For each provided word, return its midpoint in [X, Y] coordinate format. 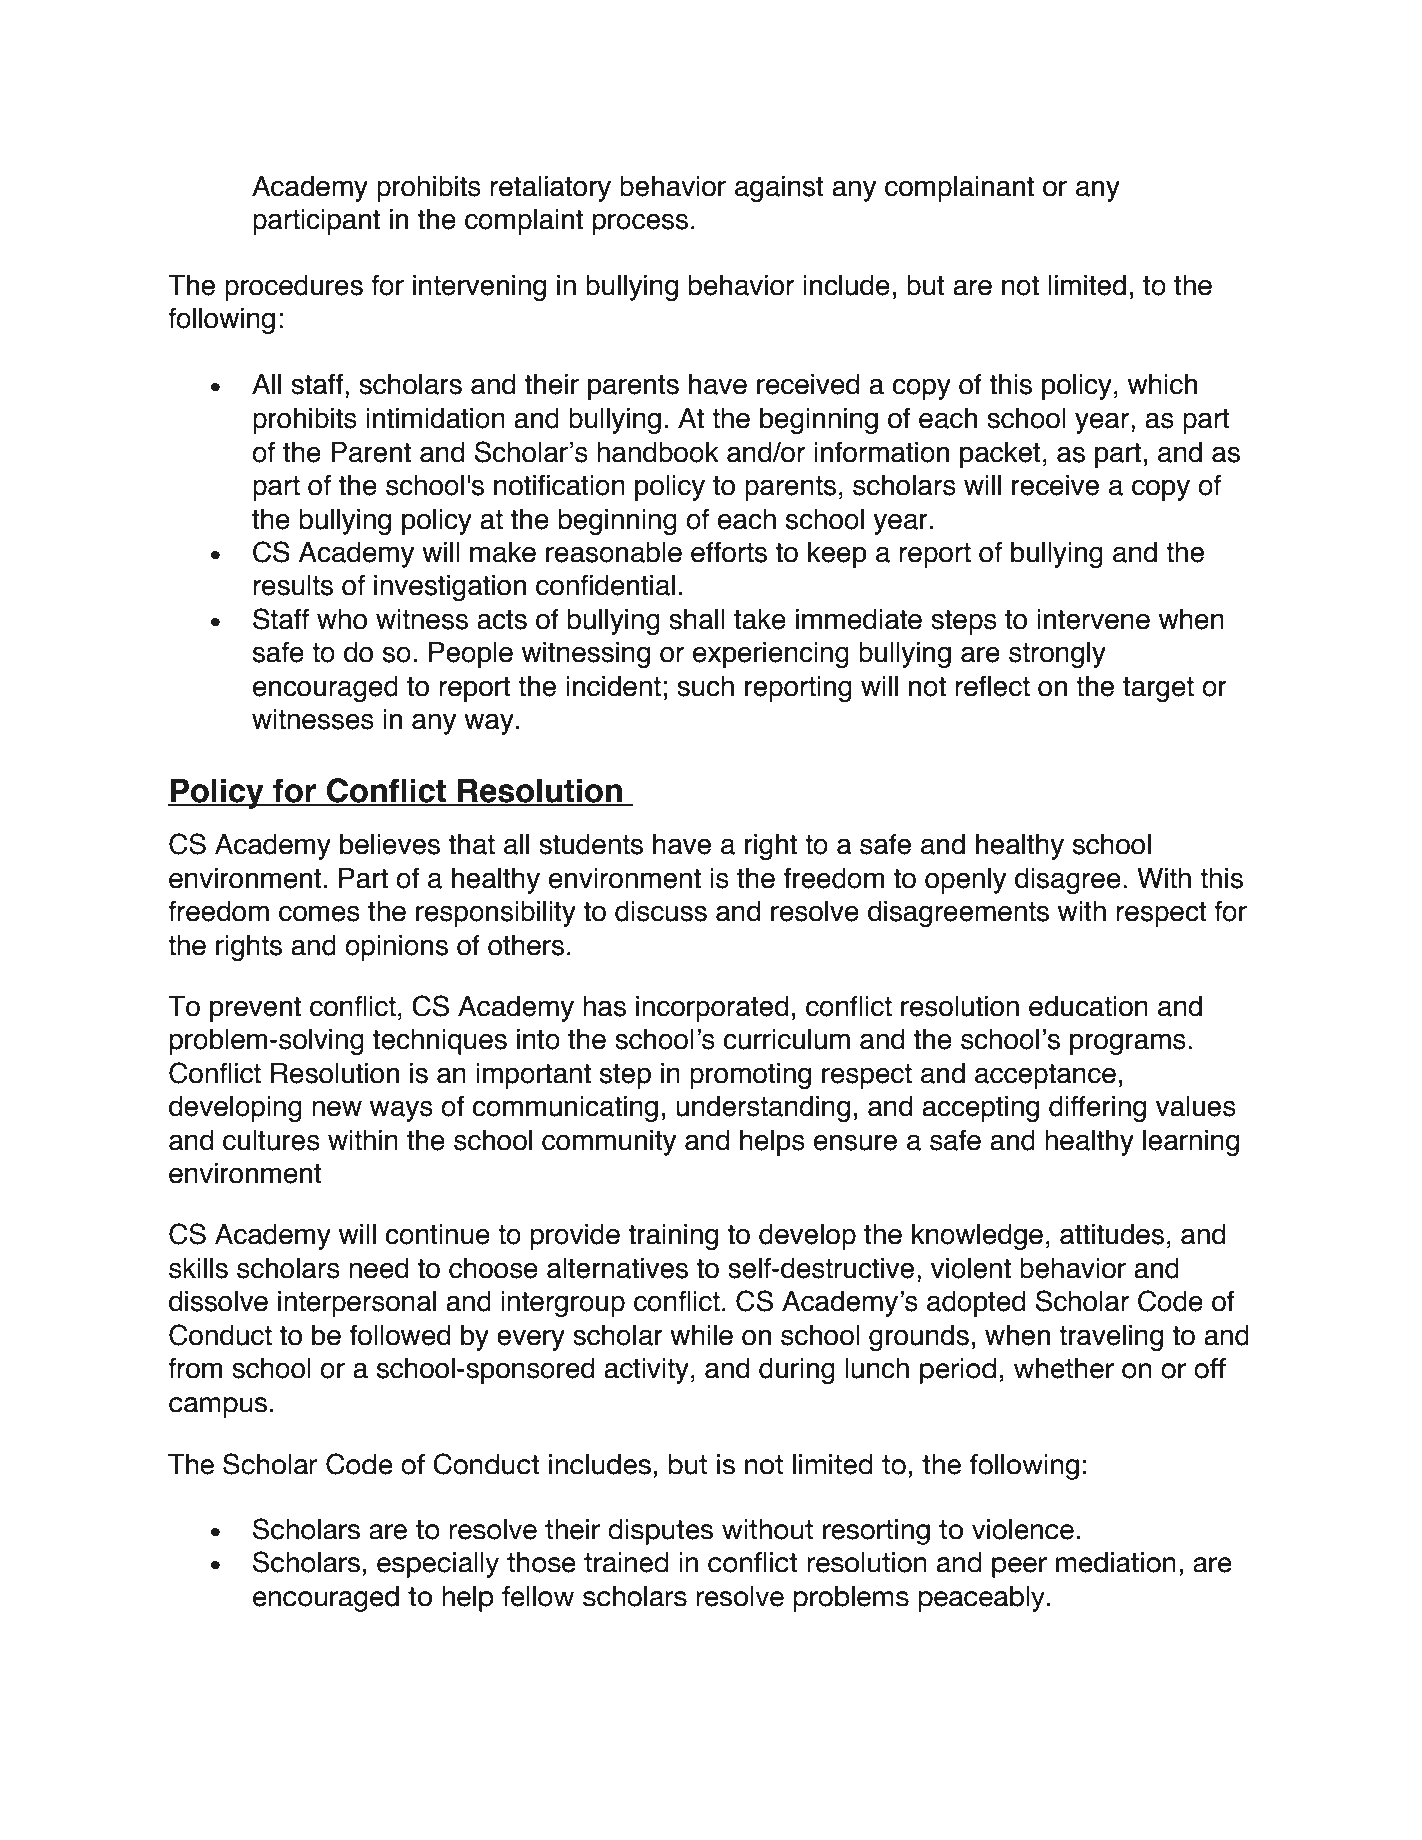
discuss [661, 911]
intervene [1093, 619]
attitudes [1112, 1234]
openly [966, 881]
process [640, 224]
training [673, 1237]
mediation [1116, 1562]
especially [438, 1565]
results [293, 585]
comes [319, 913]
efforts [729, 552]
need [378, 1268]
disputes [661, 1532]
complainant [959, 189]
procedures [294, 288]
